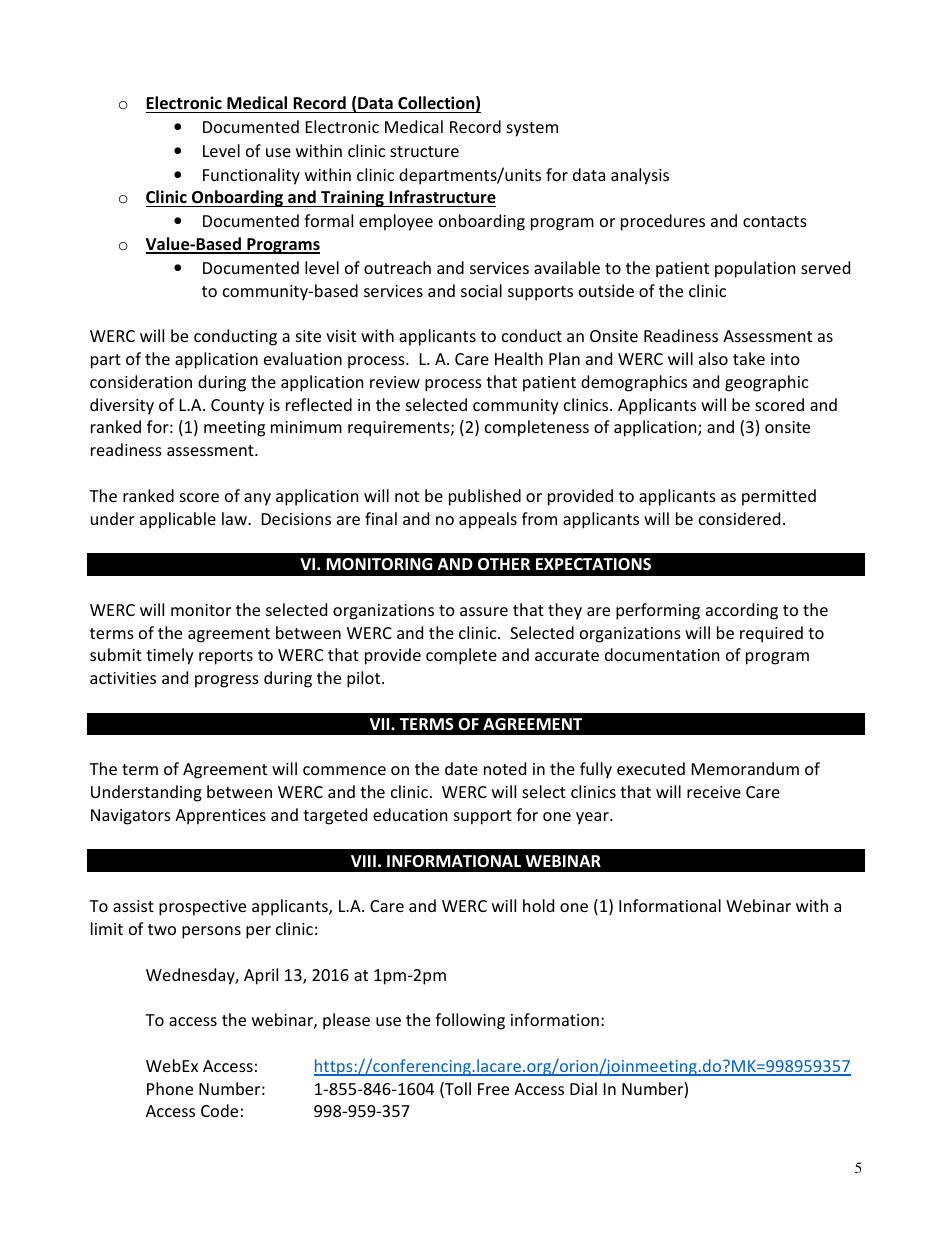 This screenshot has height=1233, width=952. What do you see at coordinates (484, 611) in the screenshot?
I see `assure` at bounding box center [484, 611].
